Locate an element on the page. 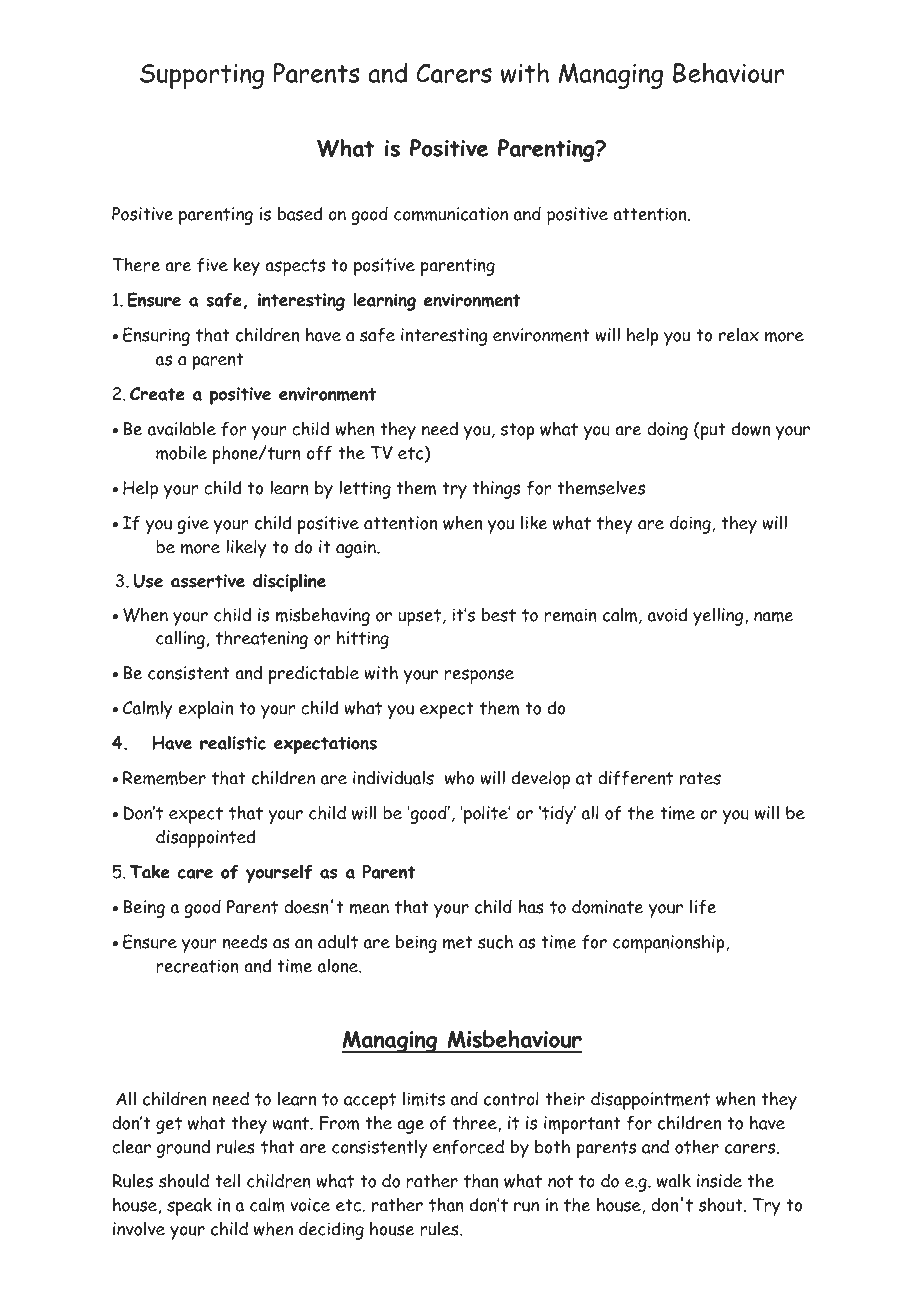 Image resolution: width=924 pixels, height=1308 pixels. communication is located at coordinates (451, 214).
